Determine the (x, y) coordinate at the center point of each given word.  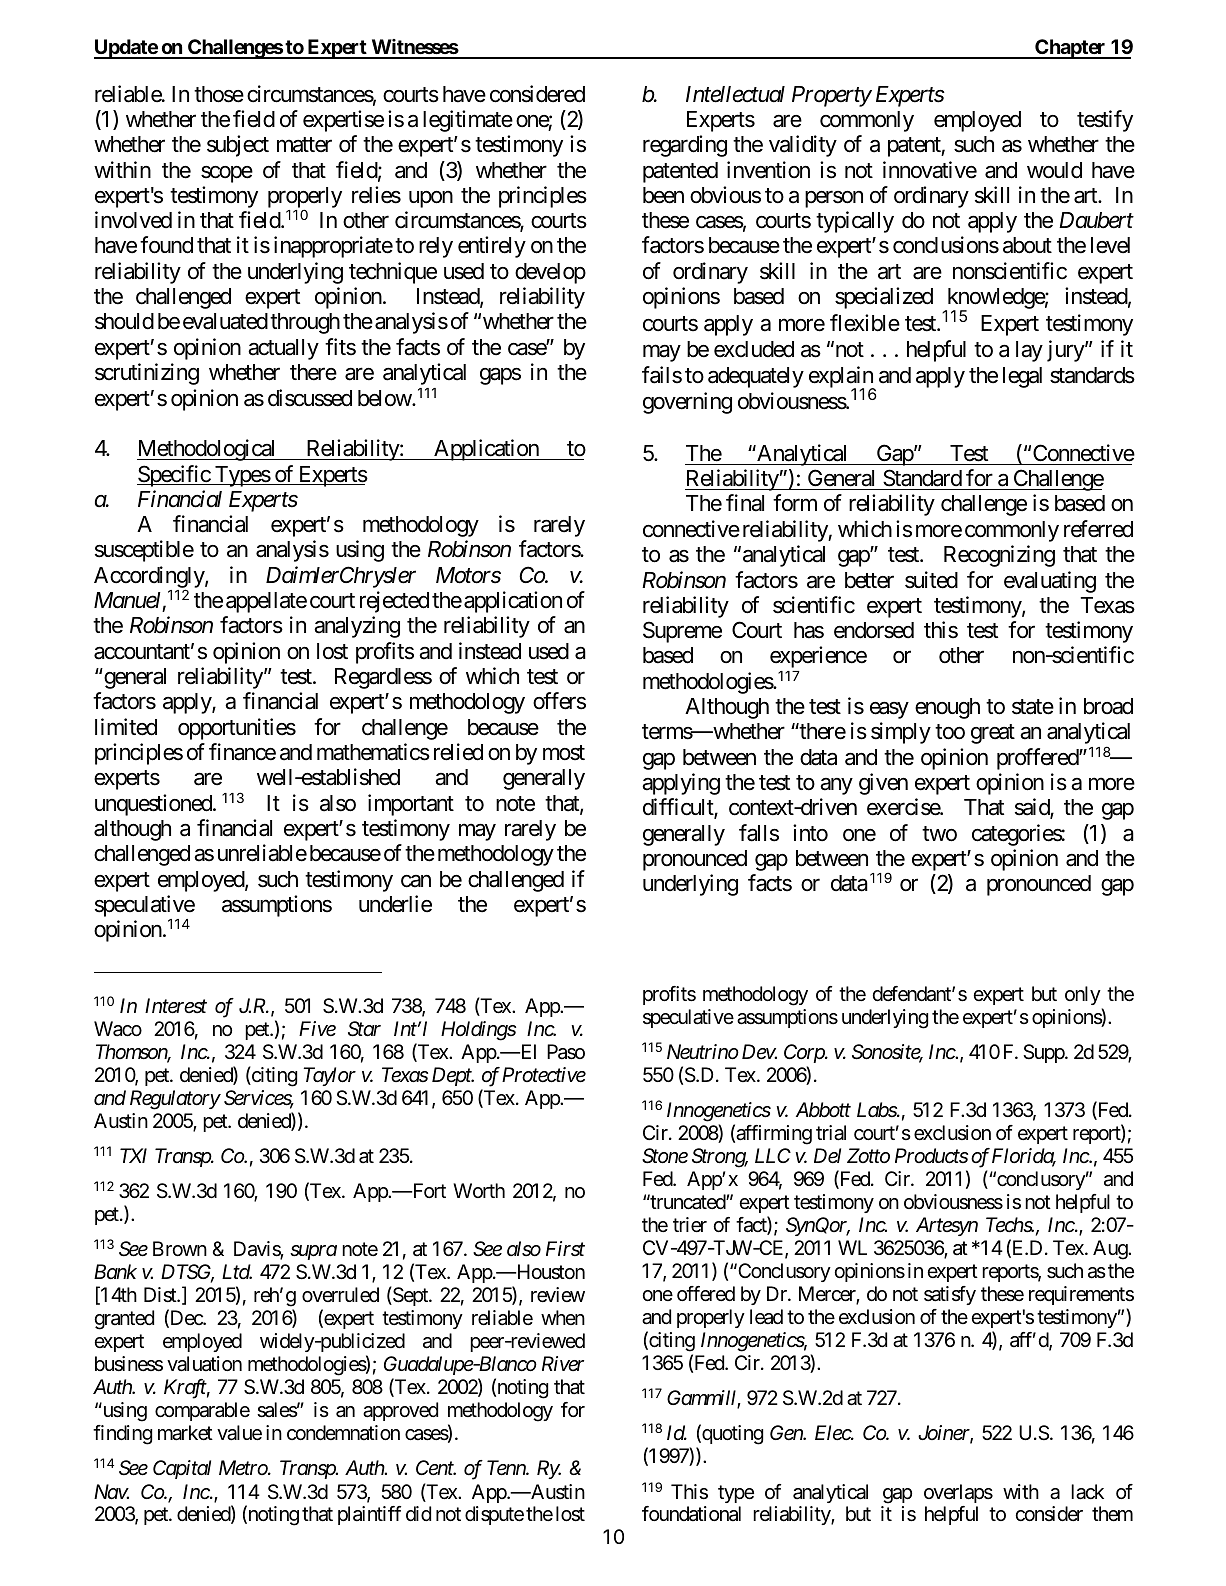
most (564, 753)
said (1033, 808)
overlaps (958, 1493)
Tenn (507, 1468)
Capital (182, 1469)
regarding (685, 146)
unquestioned (154, 805)
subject (238, 146)
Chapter (1070, 49)
